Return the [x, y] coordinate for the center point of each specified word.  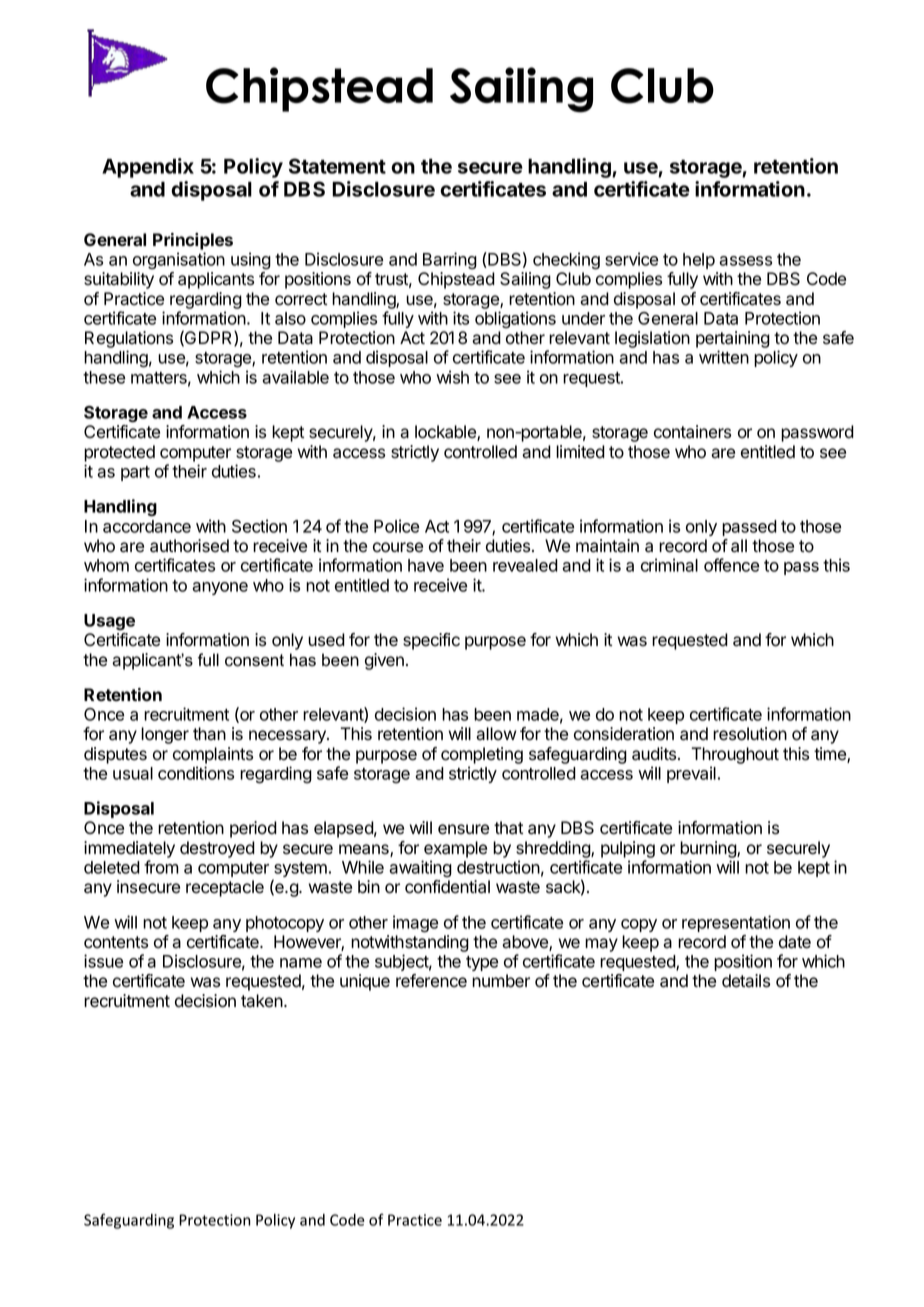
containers [692, 432]
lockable [446, 433]
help [699, 261]
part [135, 473]
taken [262, 1001]
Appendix [148, 168]
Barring [450, 261]
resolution [750, 734]
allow [496, 734]
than [209, 734]
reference [431, 981]
